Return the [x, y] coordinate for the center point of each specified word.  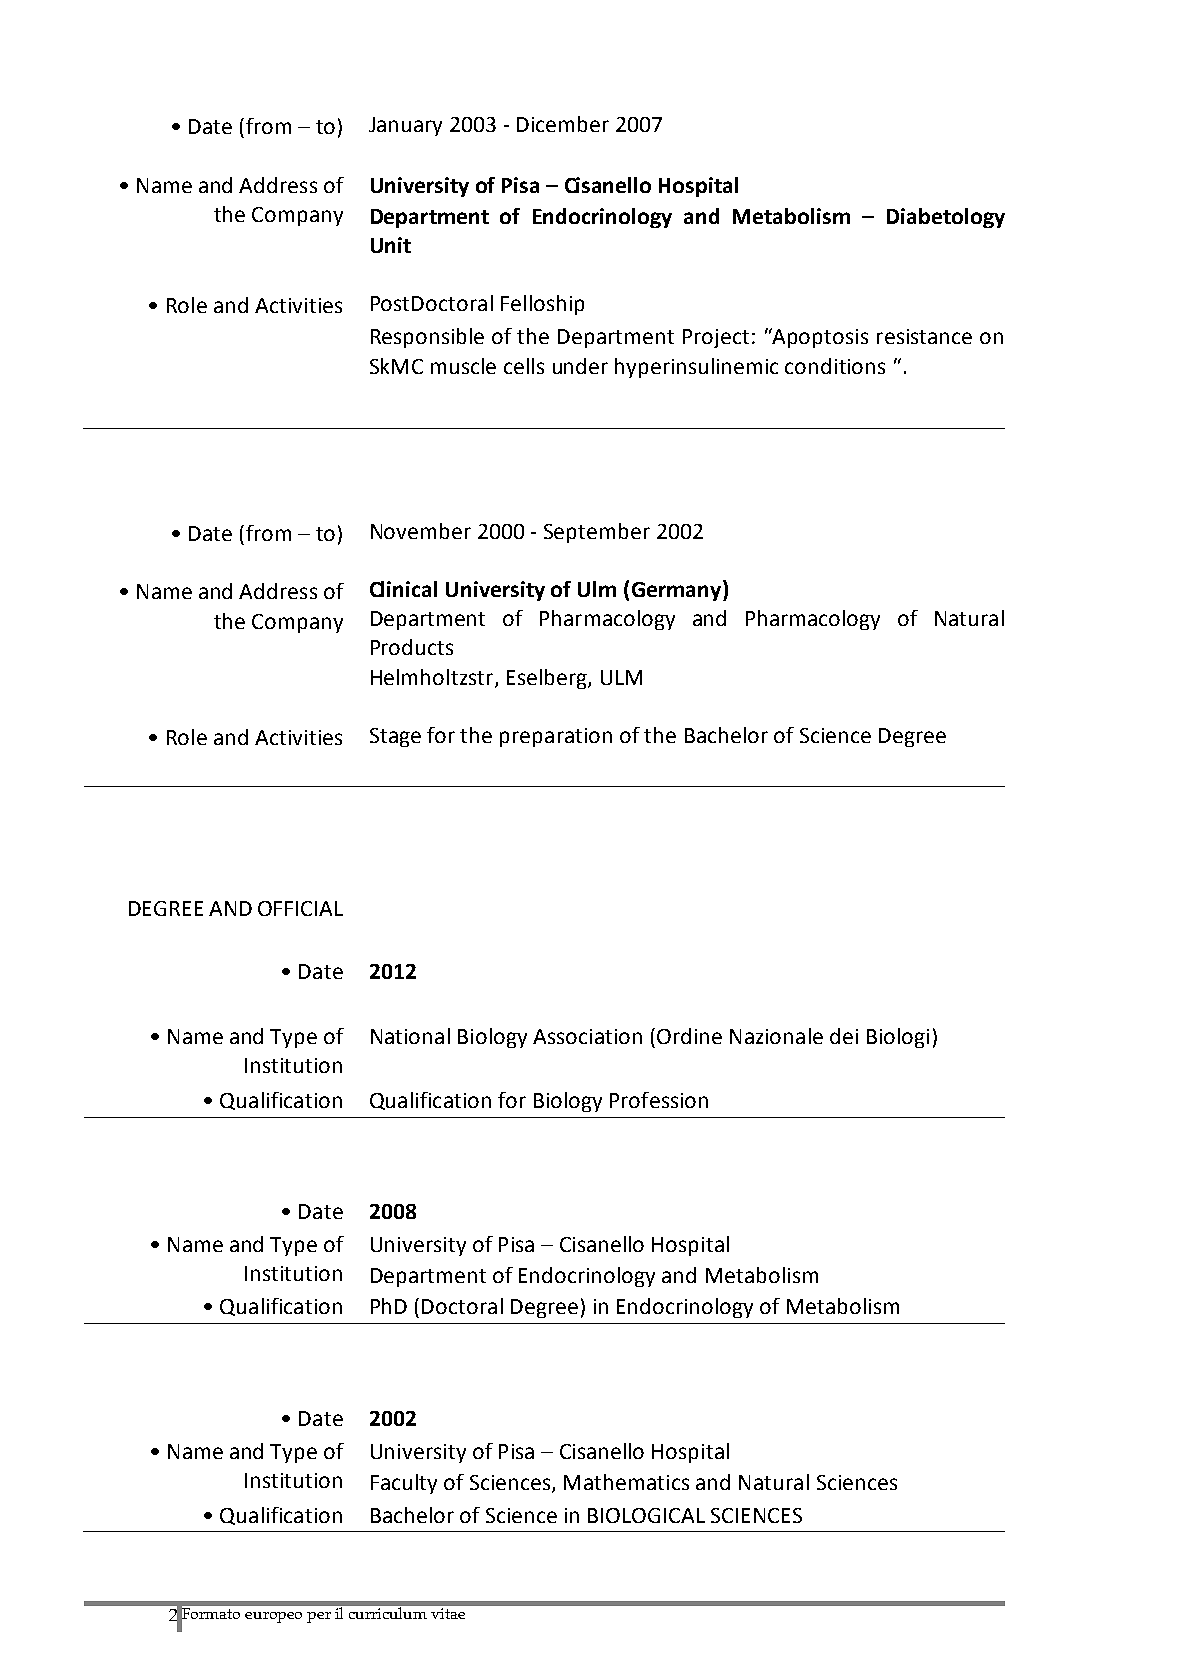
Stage [395, 737]
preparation [556, 737]
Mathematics [626, 1482]
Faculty [404, 1484]
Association [587, 1036]
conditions [835, 366]
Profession [659, 1100]
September [597, 533]
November [421, 531]
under [580, 366]
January [405, 126]
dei [844, 1036]
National [410, 1036]
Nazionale [776, 1036]
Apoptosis [819, 338]
